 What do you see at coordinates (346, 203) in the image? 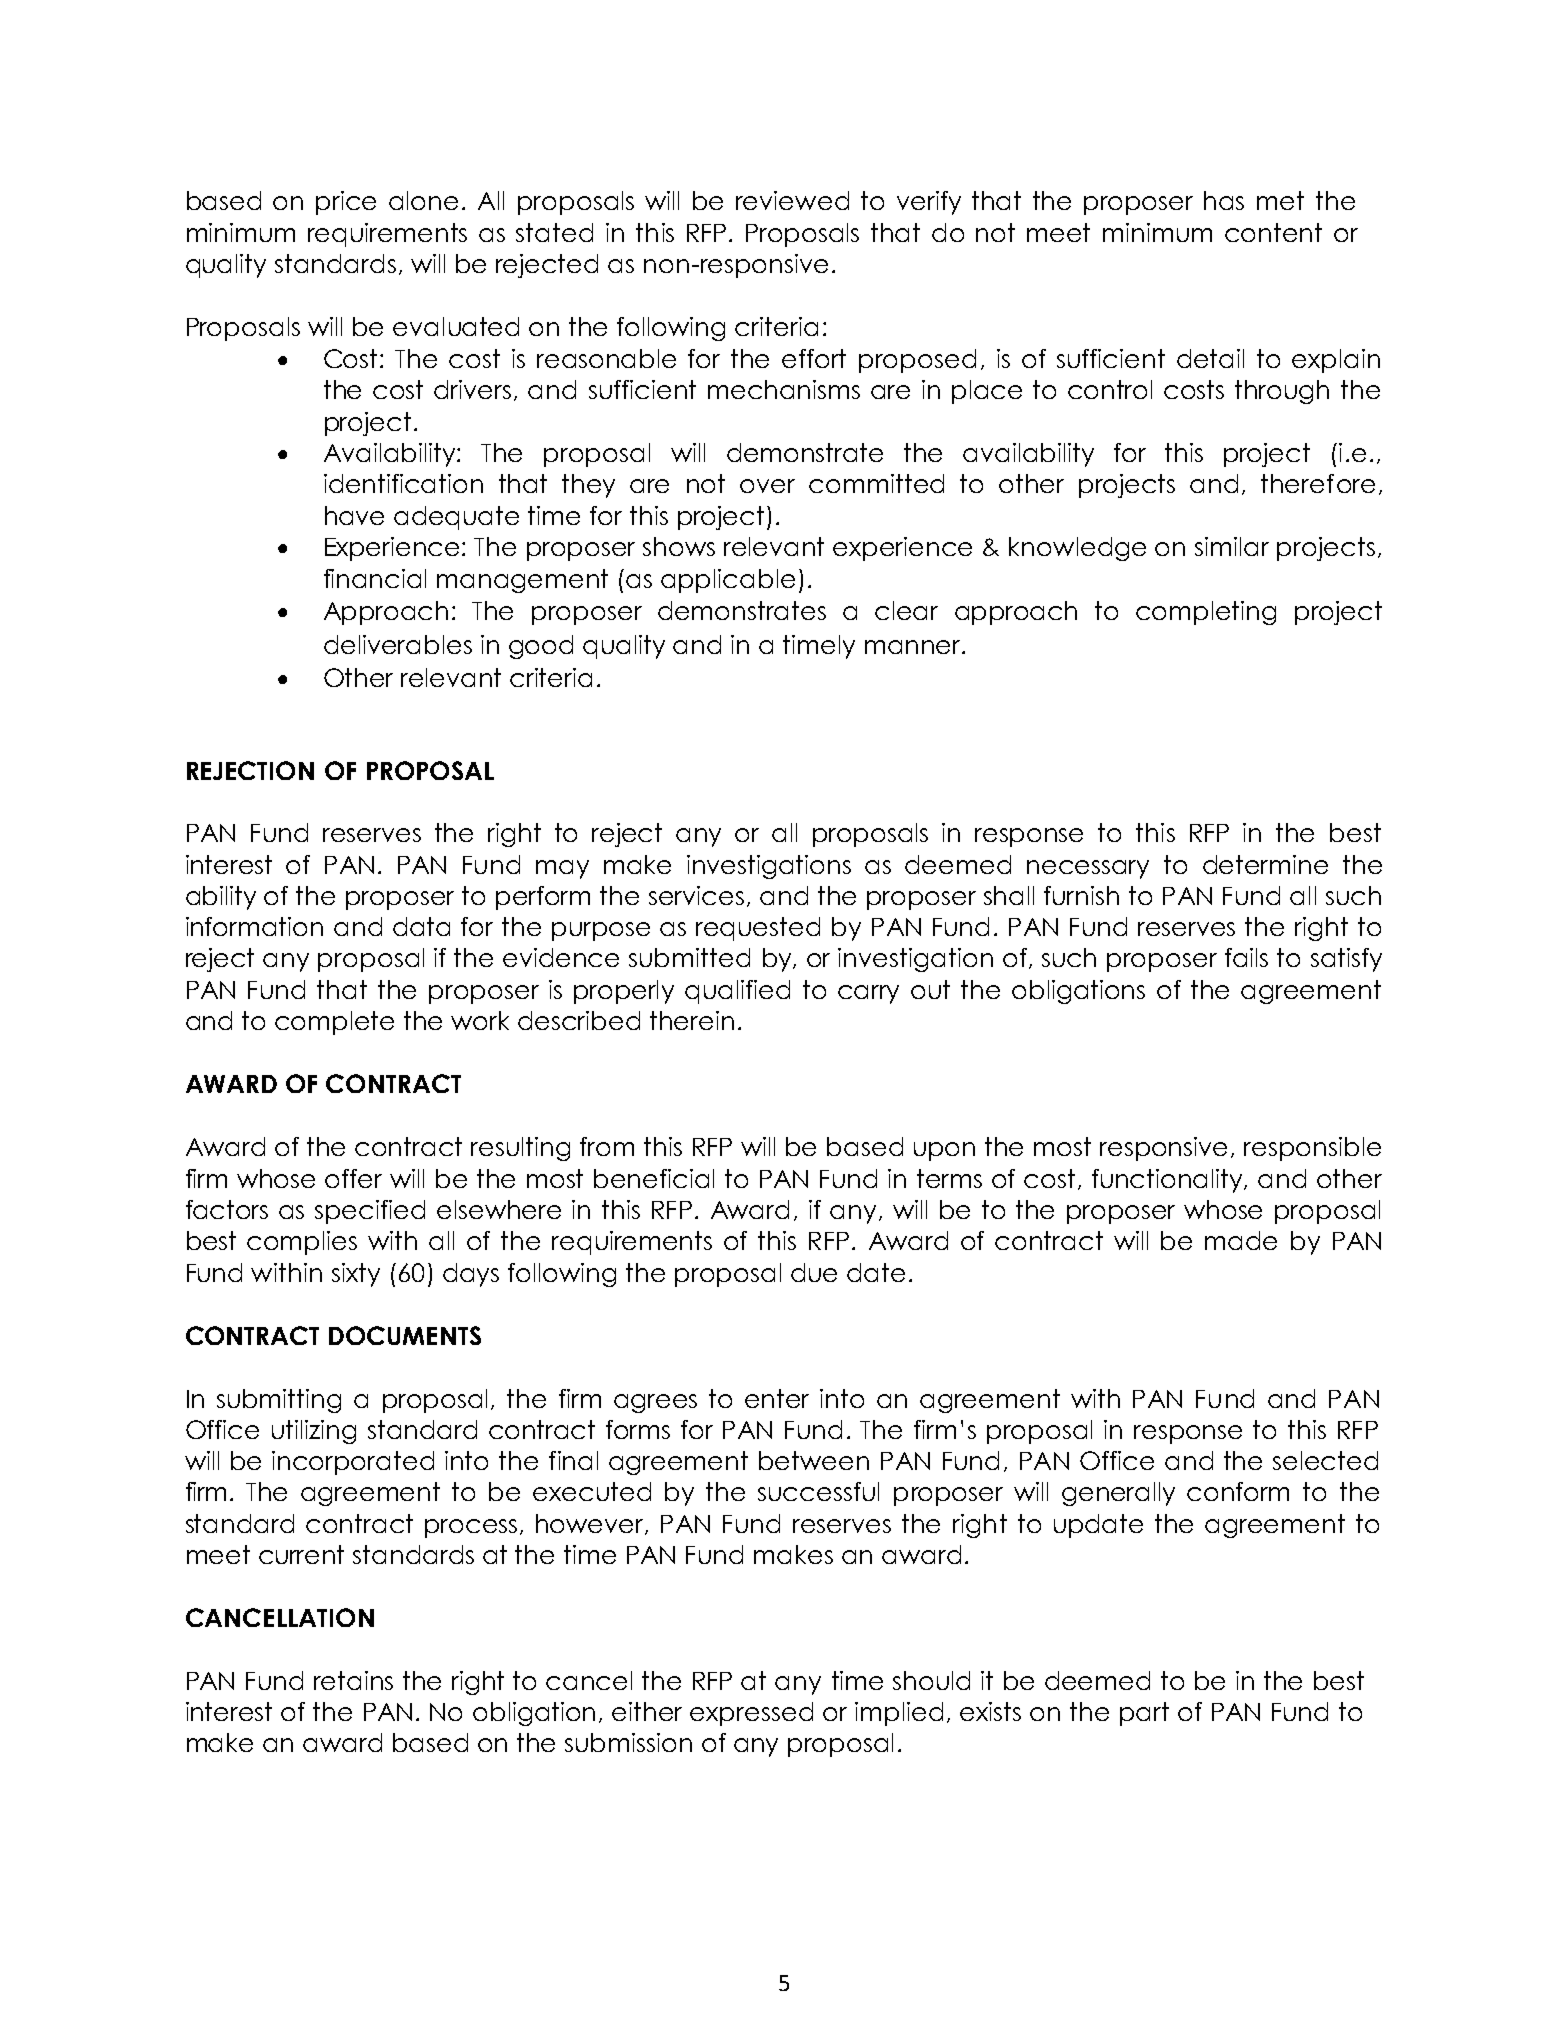
I see `price` at bounding box center [346, 203].
